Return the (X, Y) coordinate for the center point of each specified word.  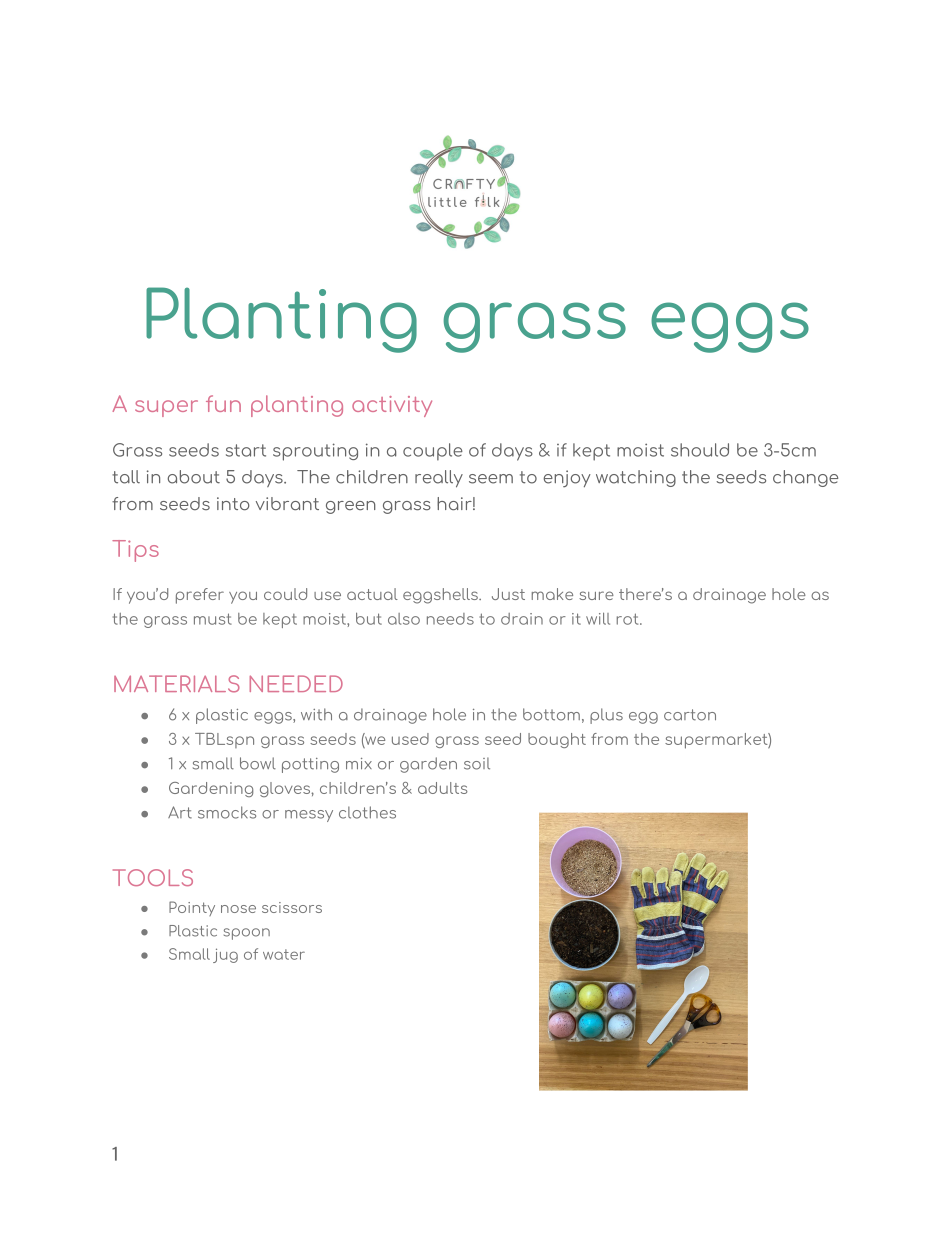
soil (477, 763)
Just (508, 594)
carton (690, 715)
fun (223, 403)
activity (392, 406)
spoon (247, 934)
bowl (258, 763)
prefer (200, 596)
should (700, 450)
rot (629, 619)
